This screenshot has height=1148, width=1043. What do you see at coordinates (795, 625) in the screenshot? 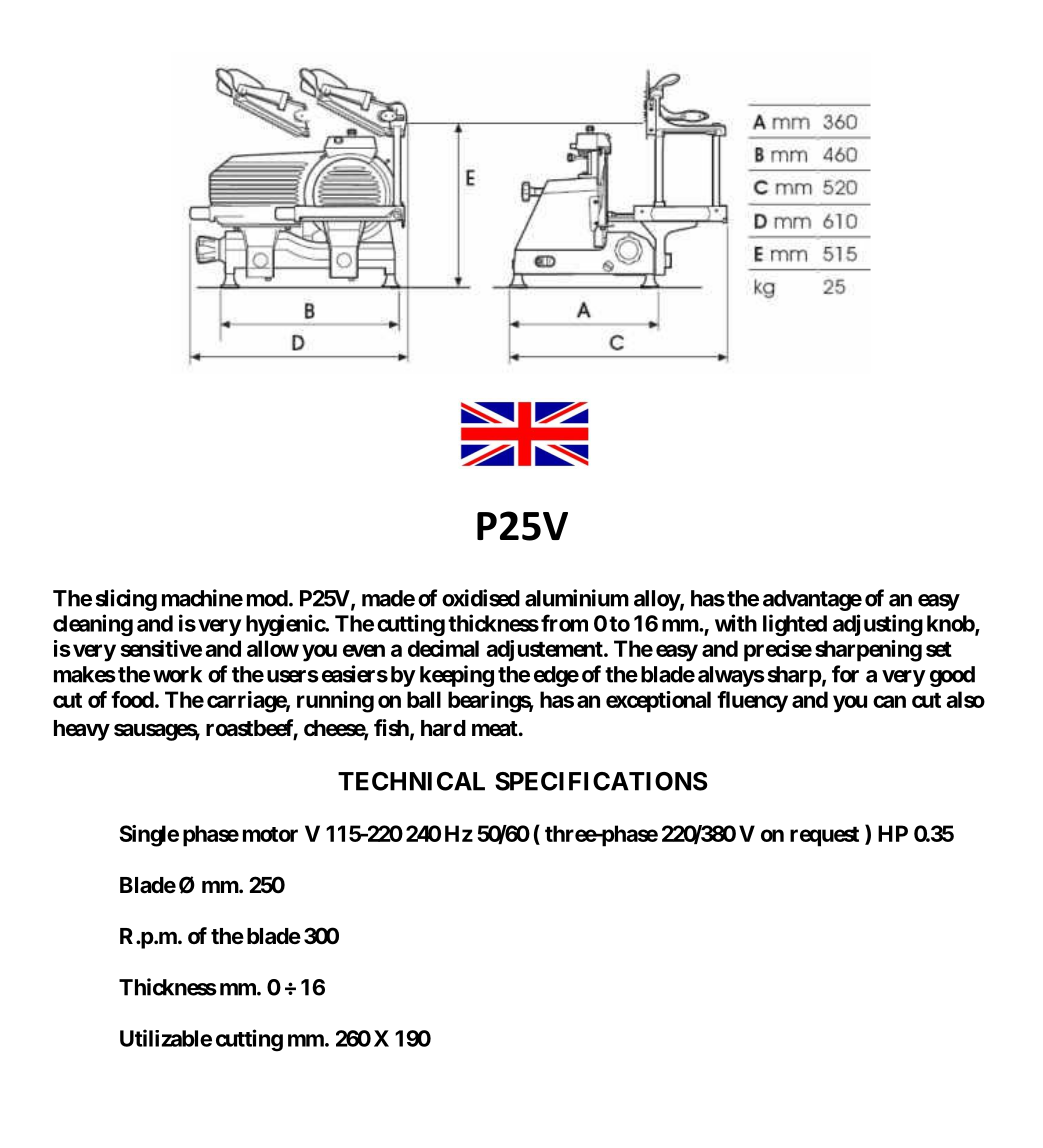
I see `lighted` at bounding box center [795, 625].
